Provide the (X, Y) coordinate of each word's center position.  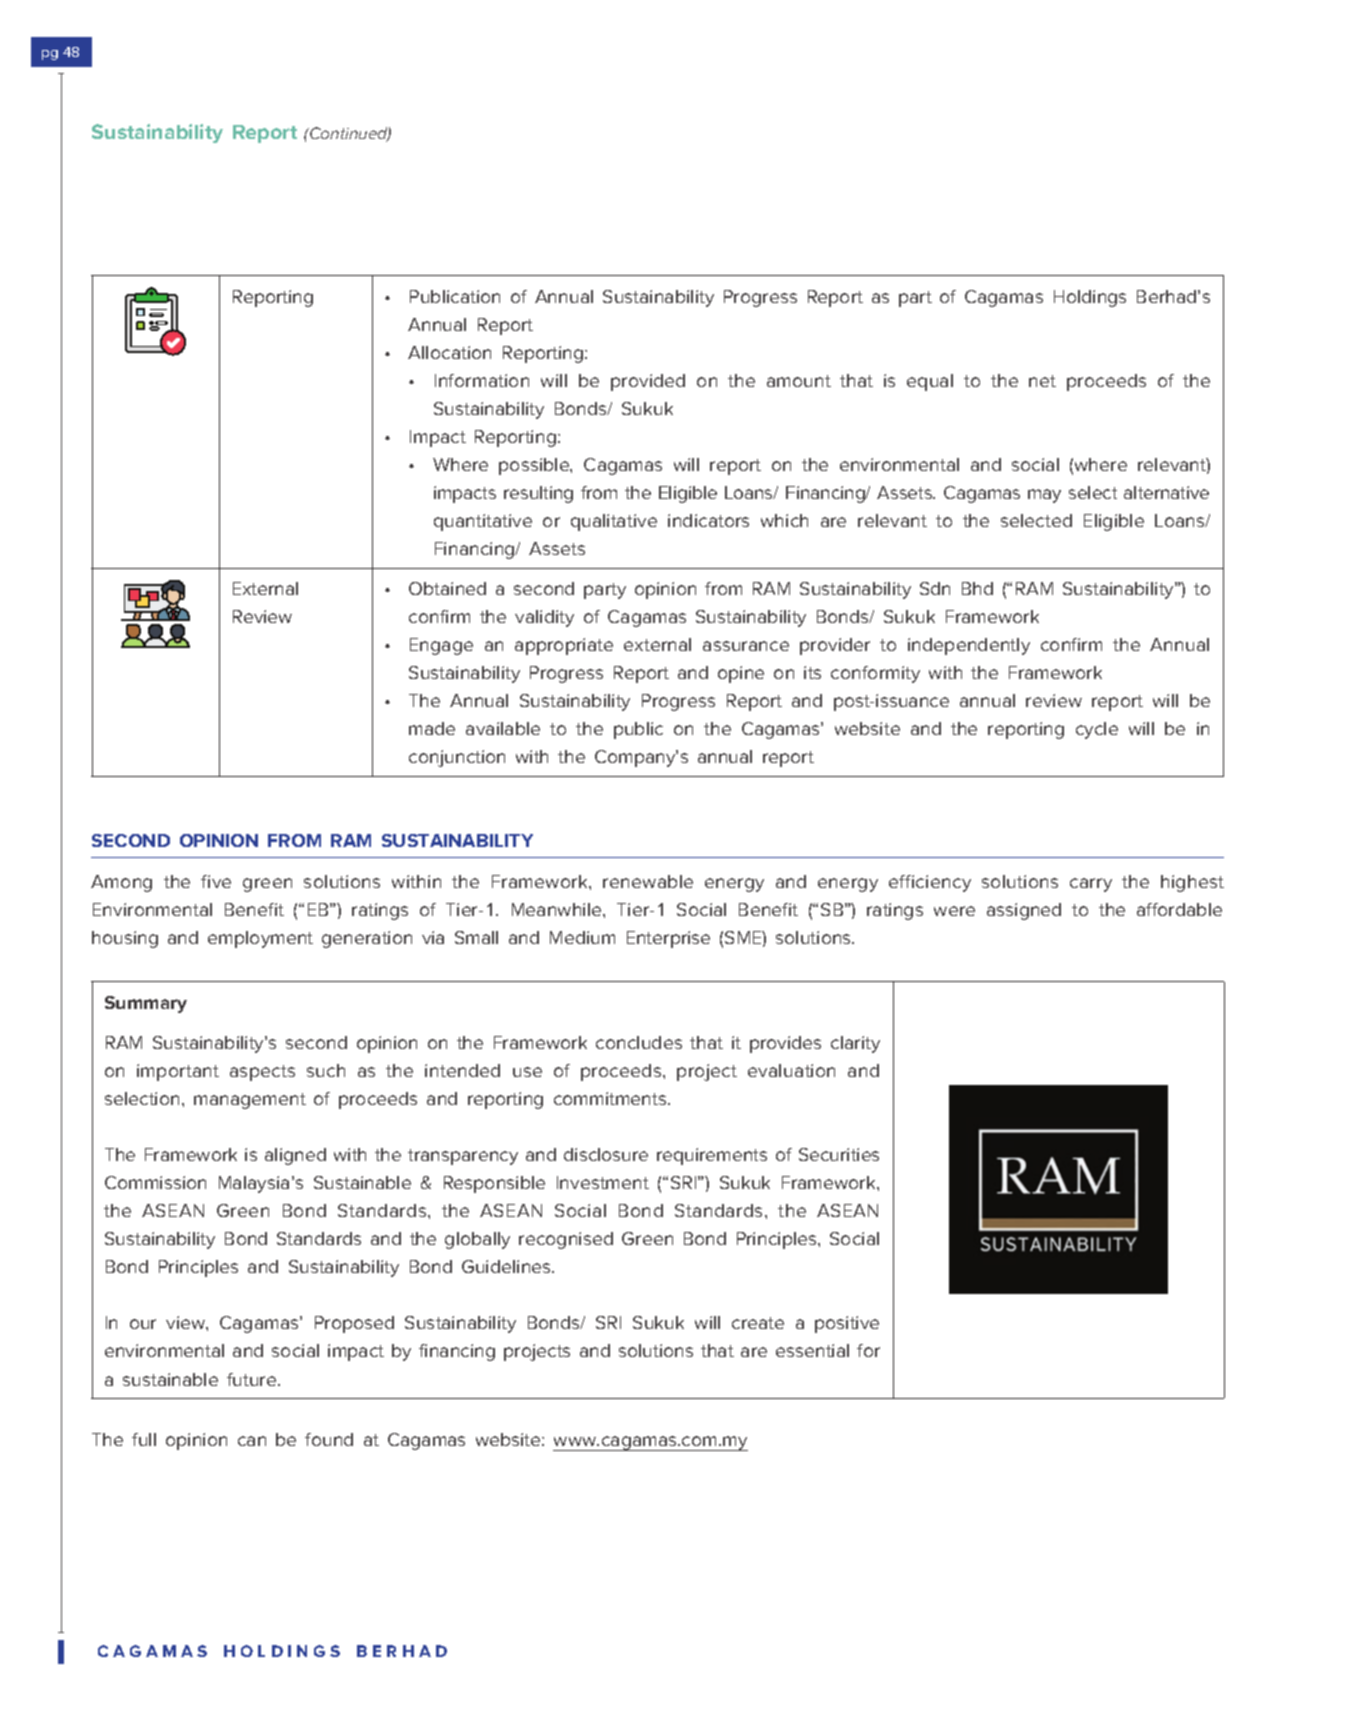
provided (648, 382)
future (253, 1379)
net (1042, 381)
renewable (648, 881)
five (216, 881)
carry (1091, 885)
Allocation (449, 352)
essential (812, 1350)
